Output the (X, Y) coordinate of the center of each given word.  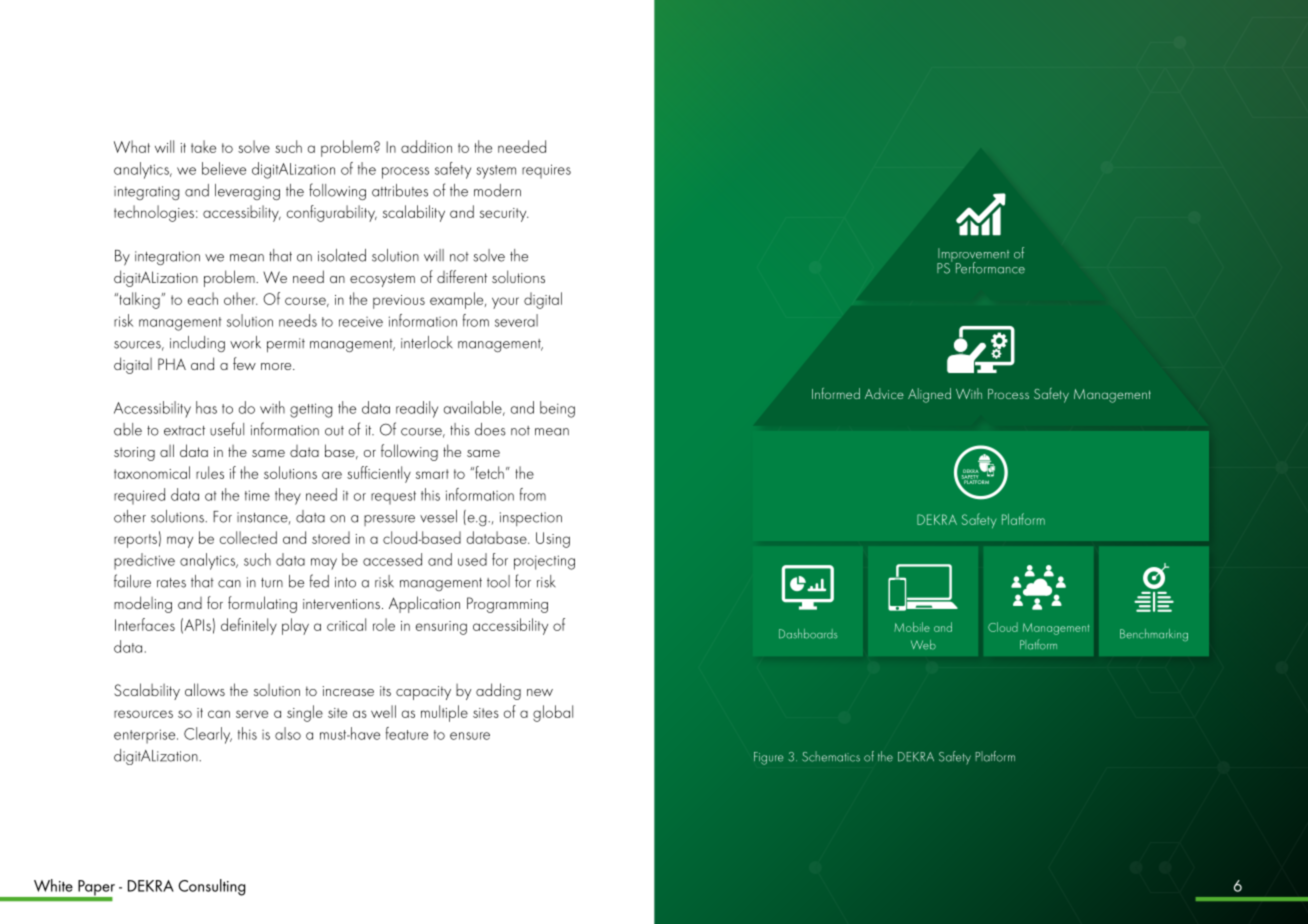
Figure (768, 758)
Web (923, 645)
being (557, 409)
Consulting (211, 887)
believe (224, 168)
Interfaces (145, 624)
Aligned (929, 395)
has (206, 407)
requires (546, 171)
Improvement (973, 256)
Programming (507, 605)
